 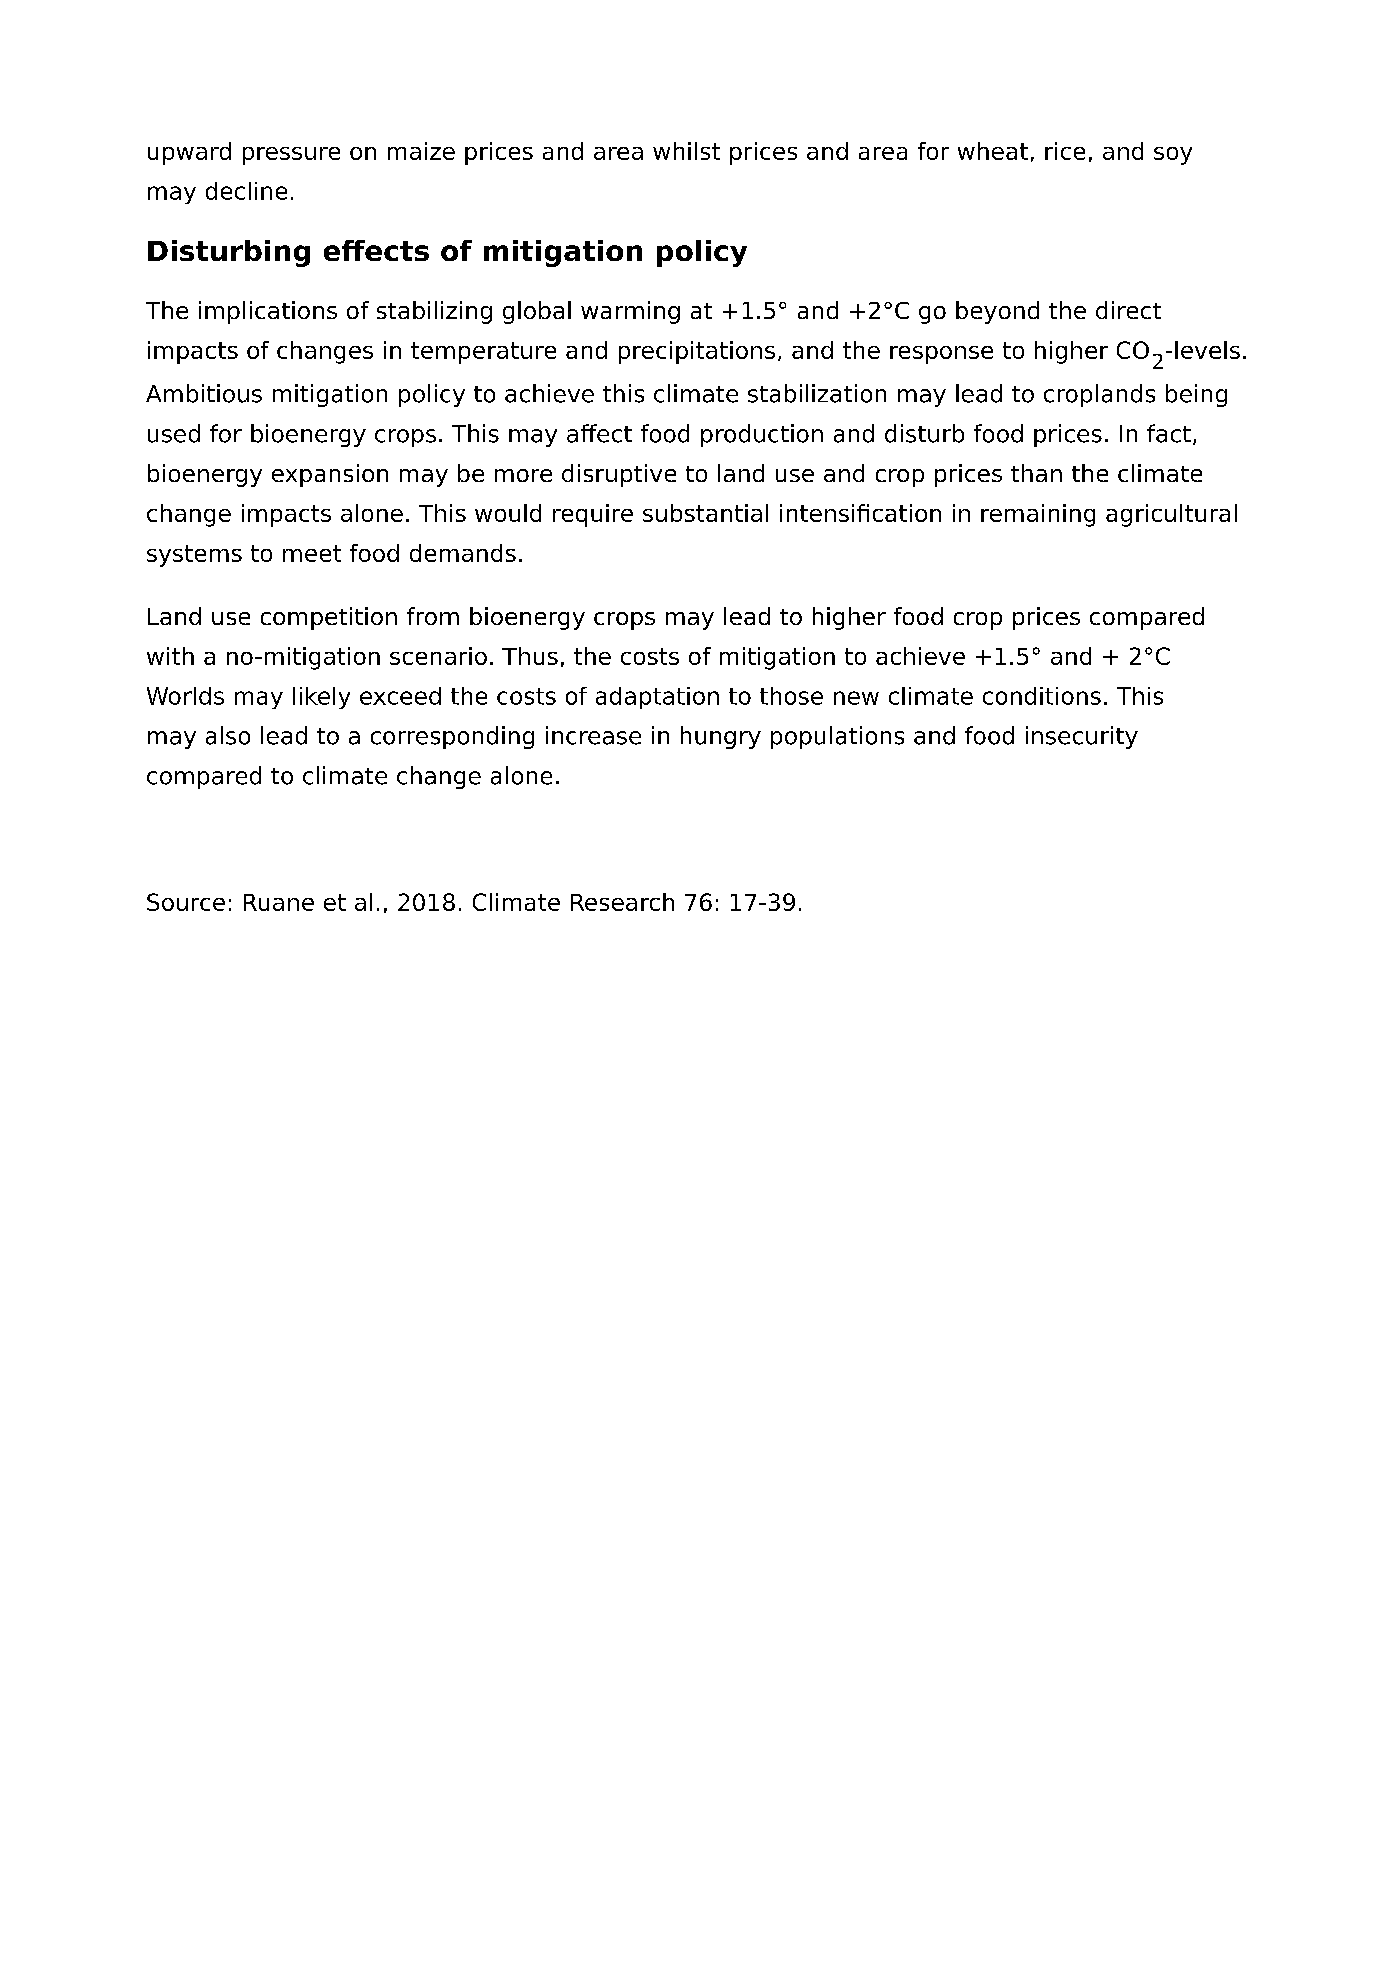 I want to click on production, so click(x=762, y=435).
